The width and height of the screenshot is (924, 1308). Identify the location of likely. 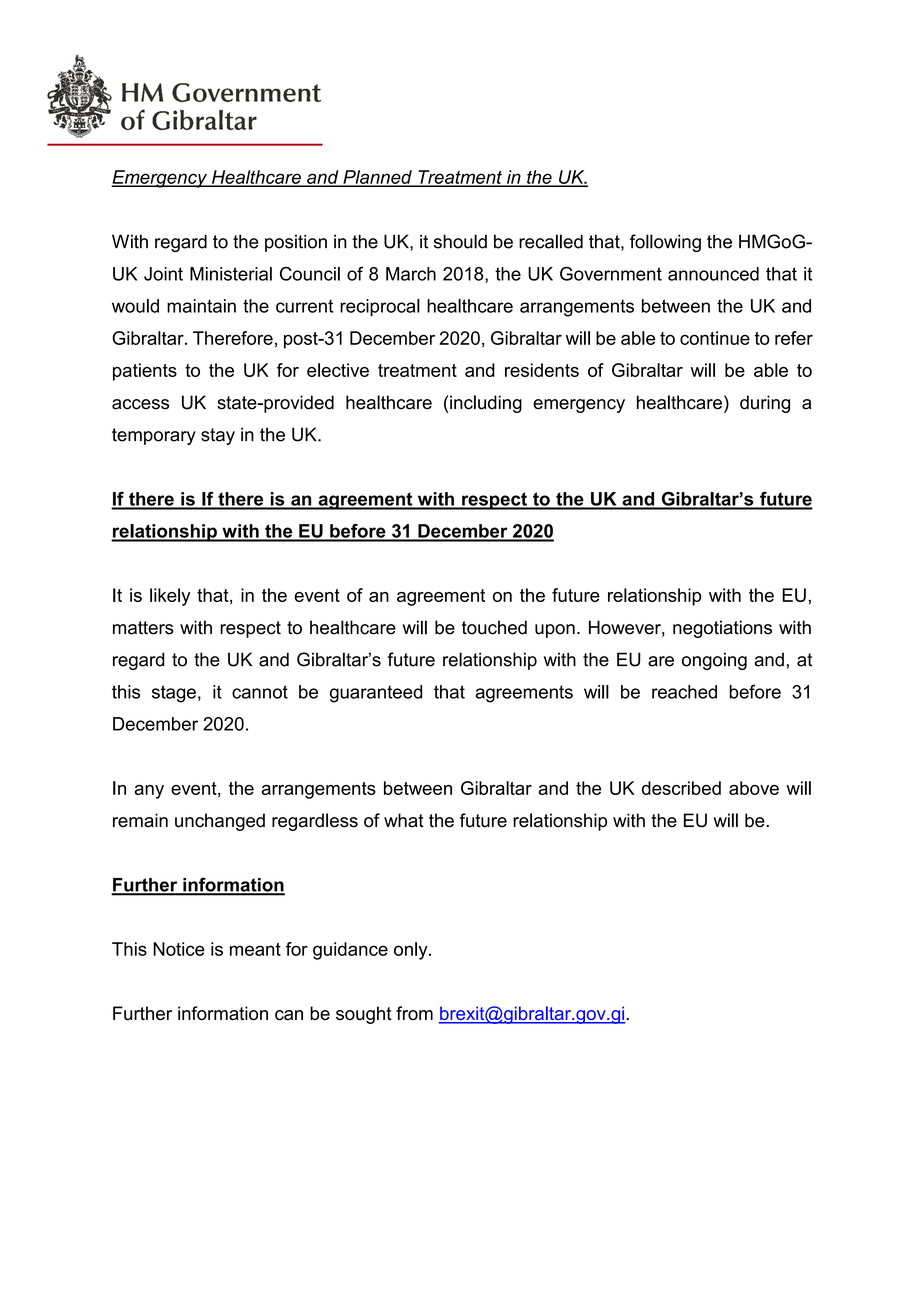
(170, 597).
